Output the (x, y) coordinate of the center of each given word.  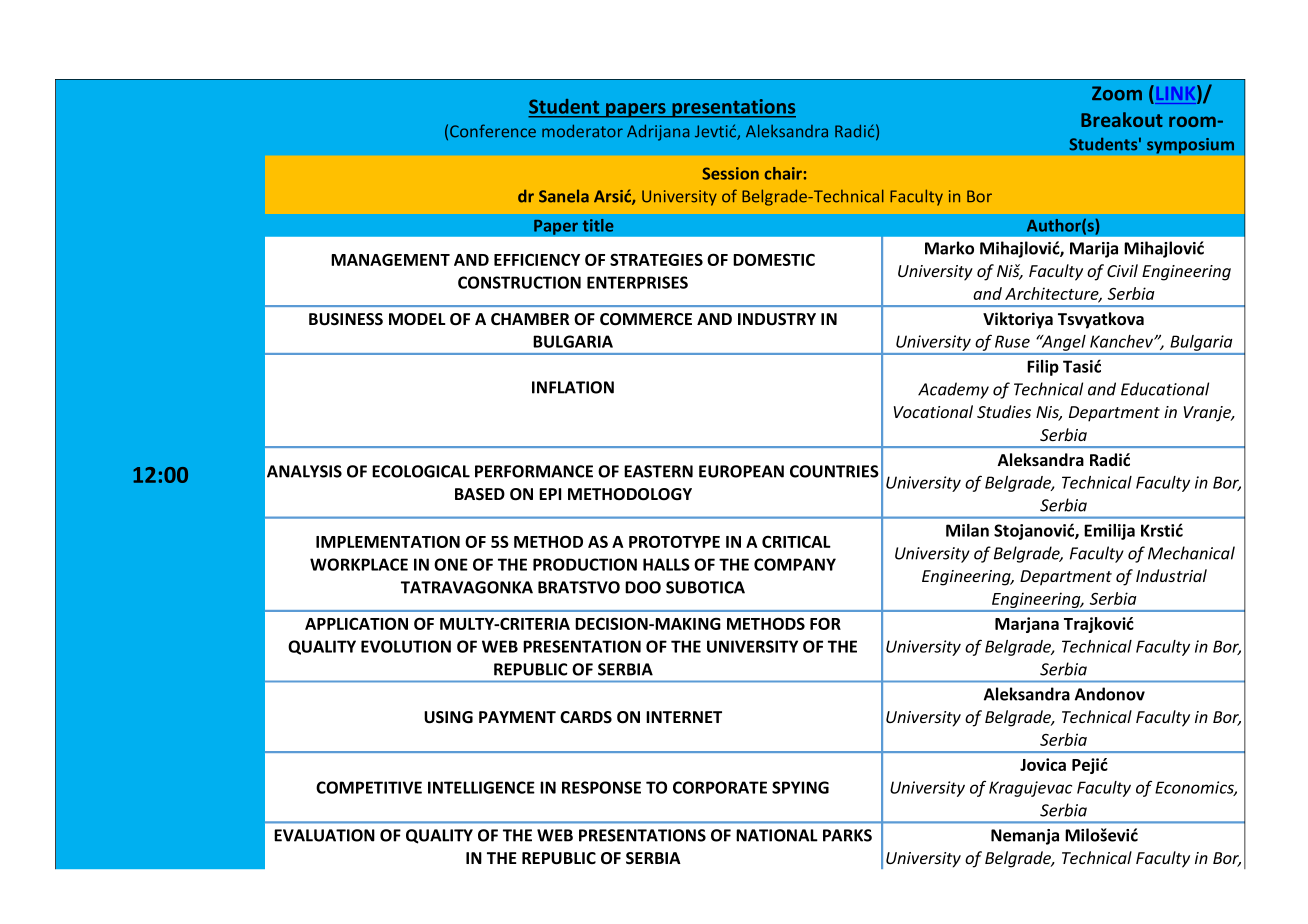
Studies (1004, 411)
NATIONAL (777, 835)
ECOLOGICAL (421, 471)
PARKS (847, 835)
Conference (493, 131)
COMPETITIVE (369, 787)
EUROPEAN (741, 471)
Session (730, 173)
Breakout (1122, 119)
